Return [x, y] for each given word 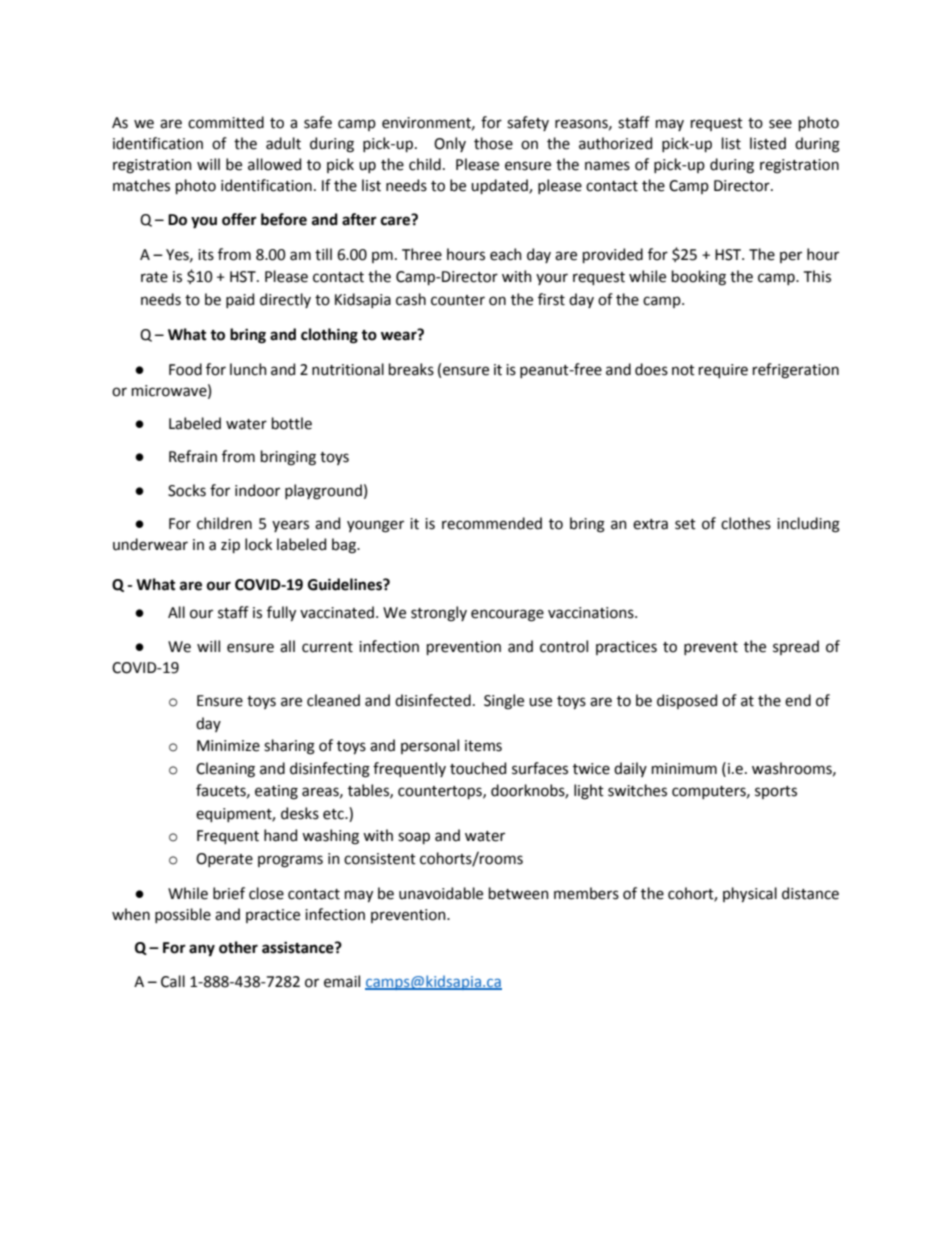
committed [226, 122]
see [780, 124]
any [202, 950]
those [493, 143]
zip [230, 546]
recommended [492, 523]
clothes [746, 523]
